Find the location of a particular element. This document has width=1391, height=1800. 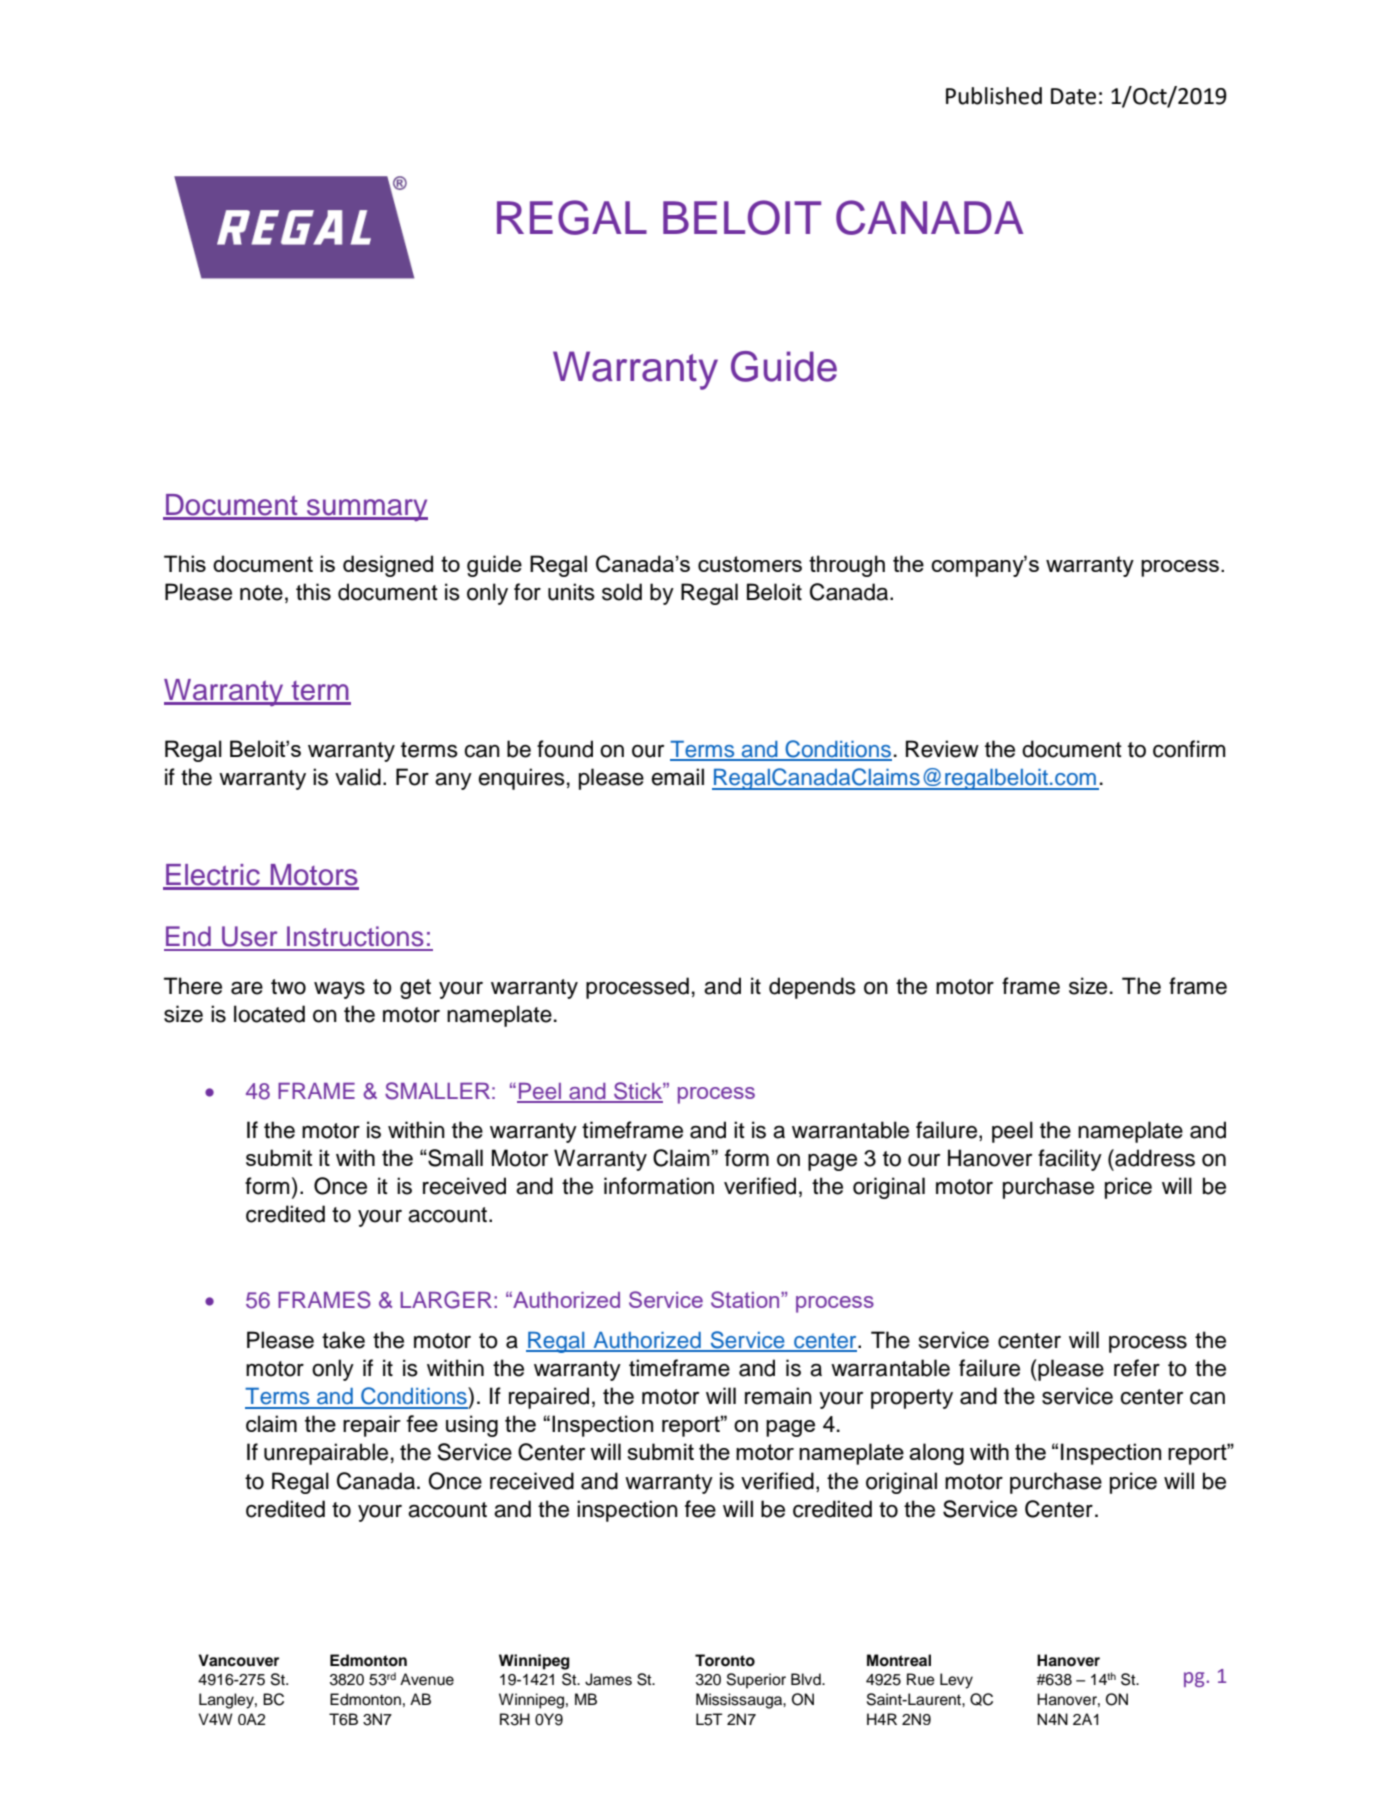

located is located at coordinates (269, 1014).
